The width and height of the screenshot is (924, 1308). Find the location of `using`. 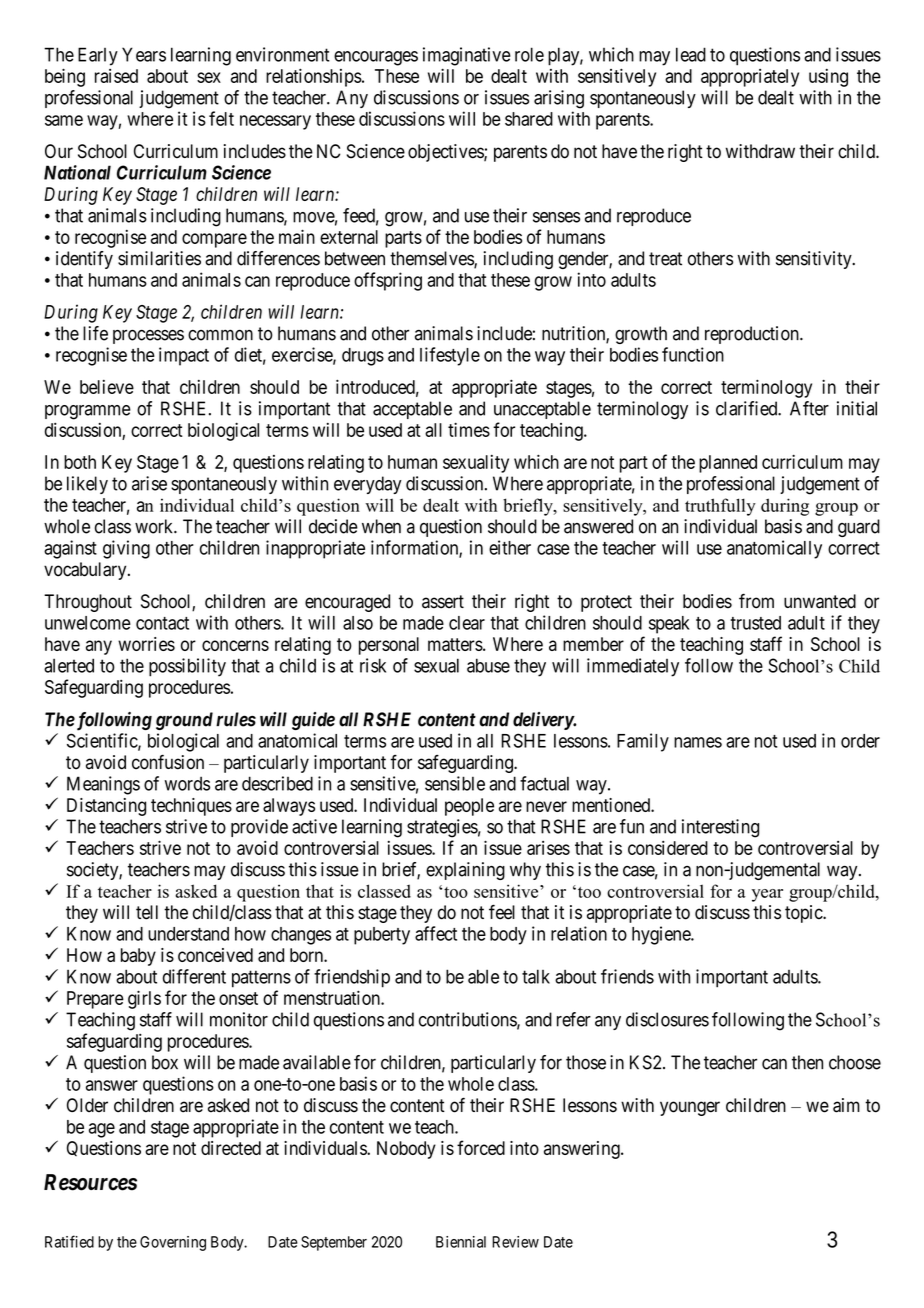

using is located at coordinates (828, 78).
